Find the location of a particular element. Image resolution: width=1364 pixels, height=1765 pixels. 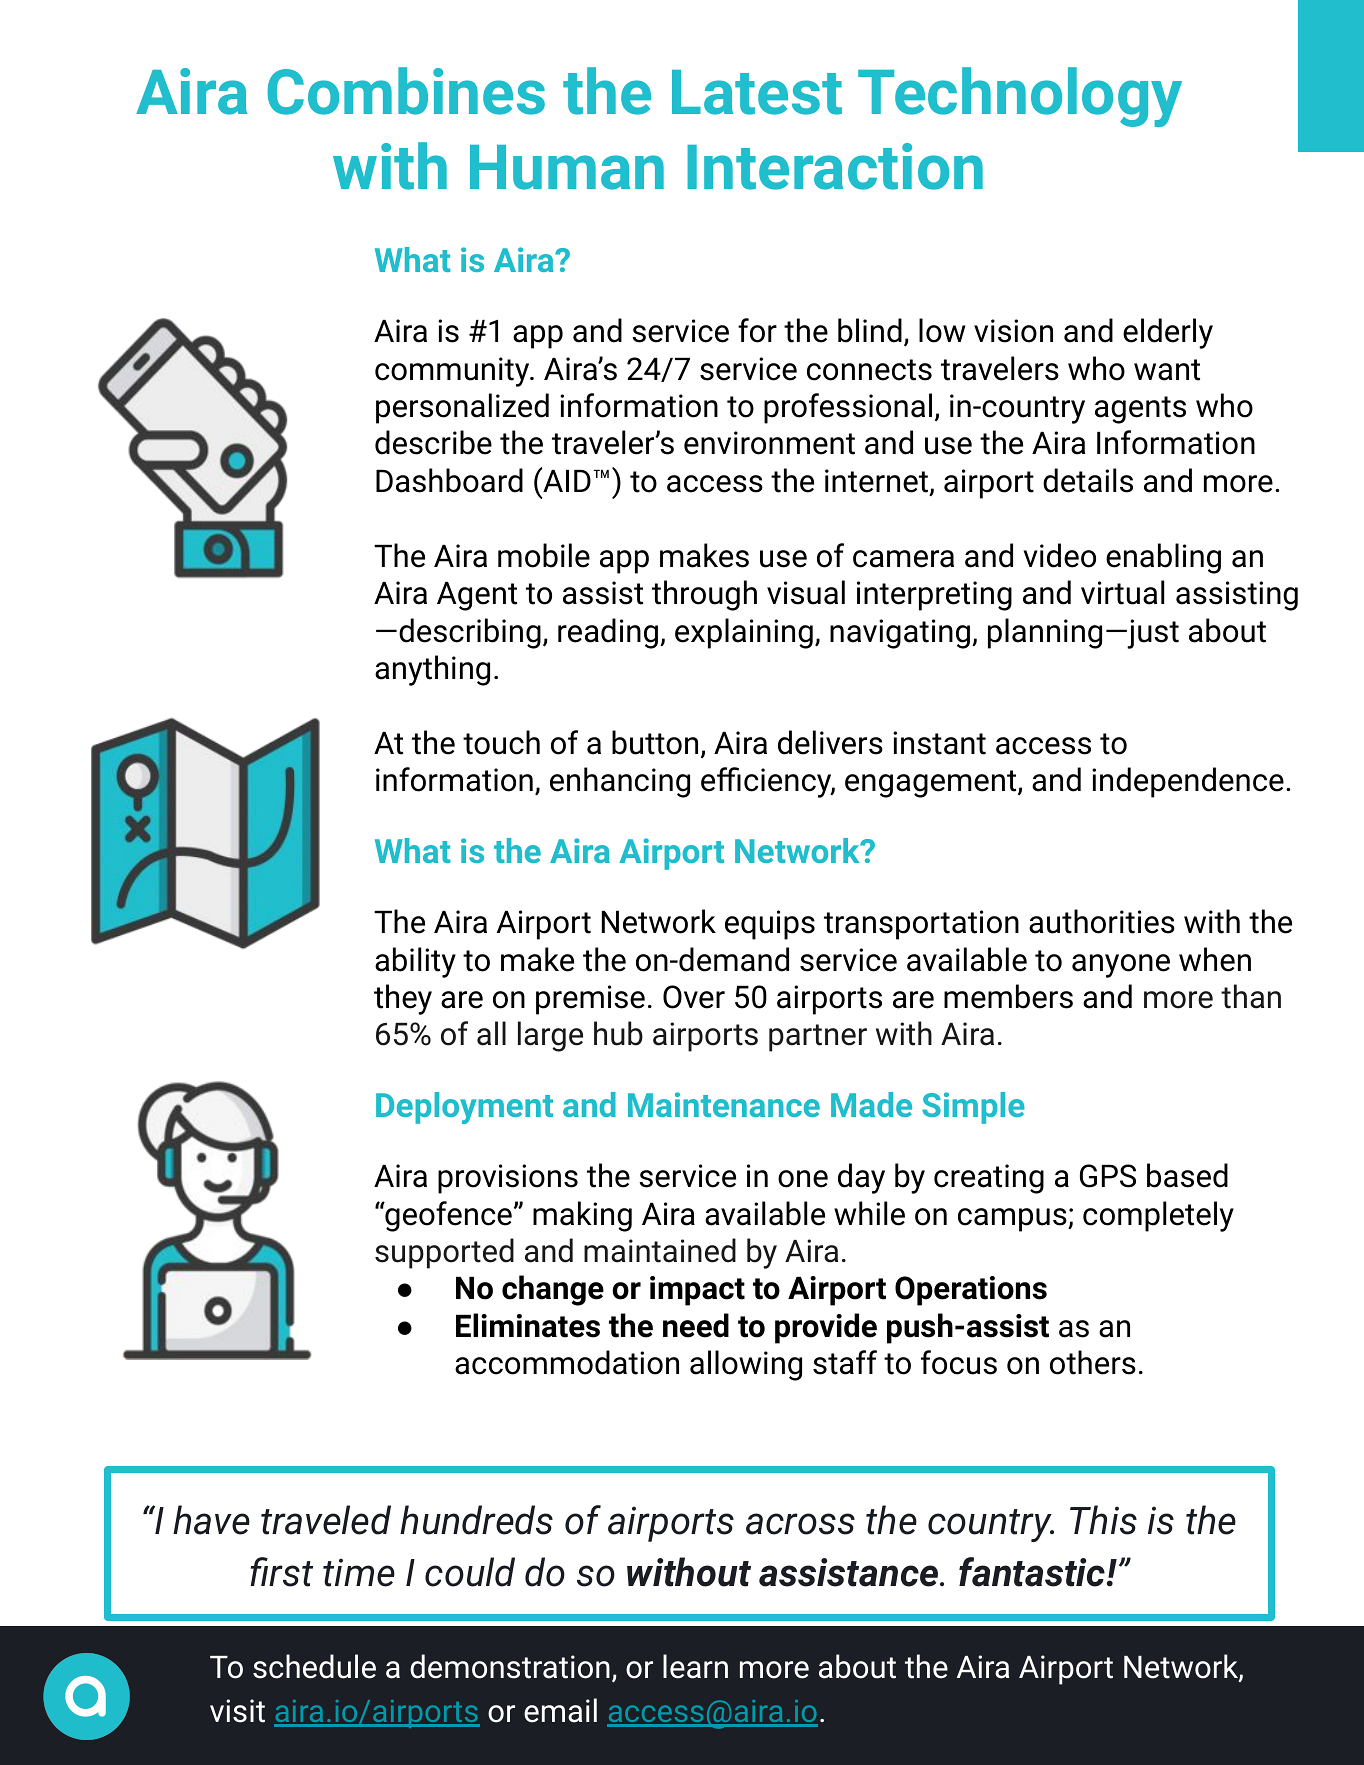

equips is located at coordinates (770, 925).
